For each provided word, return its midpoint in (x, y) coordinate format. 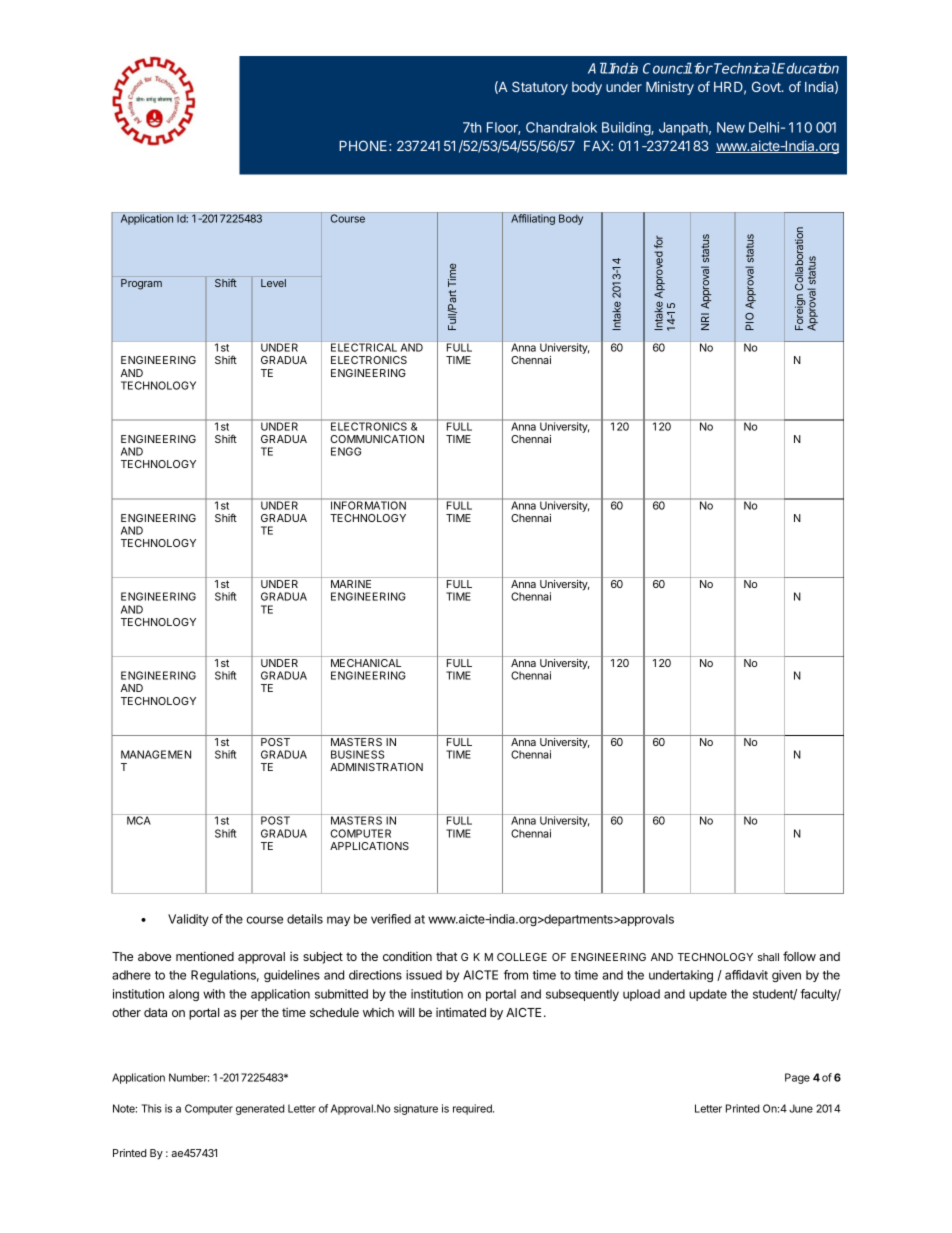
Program (141, 284)
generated (260, 1109)
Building (627, 129)
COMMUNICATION (377, 439)
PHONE (364, 145)
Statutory (540, 88)
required (473, 1109)
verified (391, 919)
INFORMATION (368, 504)
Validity (188, 920)
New (731, 127)
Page (797, 1078)
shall (768, 957)
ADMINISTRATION (376, 767)
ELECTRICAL (364, 347)
